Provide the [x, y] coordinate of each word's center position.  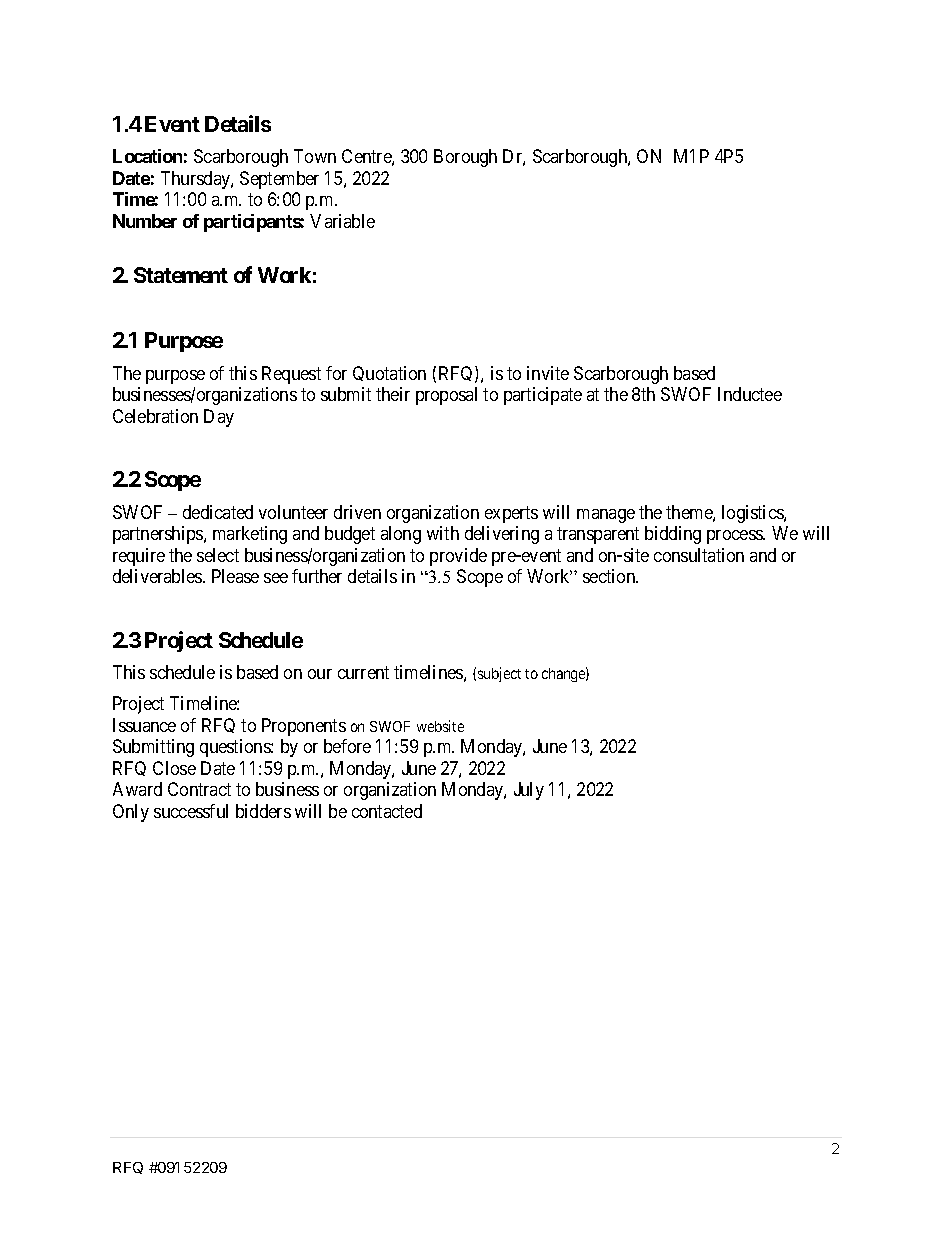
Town [315, 156]
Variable [342, 221]
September [279, 180]
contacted [387, 811]
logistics [753, 514]
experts [511, 514]
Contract [199, 789]
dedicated [218, 512]
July [529, 791]
